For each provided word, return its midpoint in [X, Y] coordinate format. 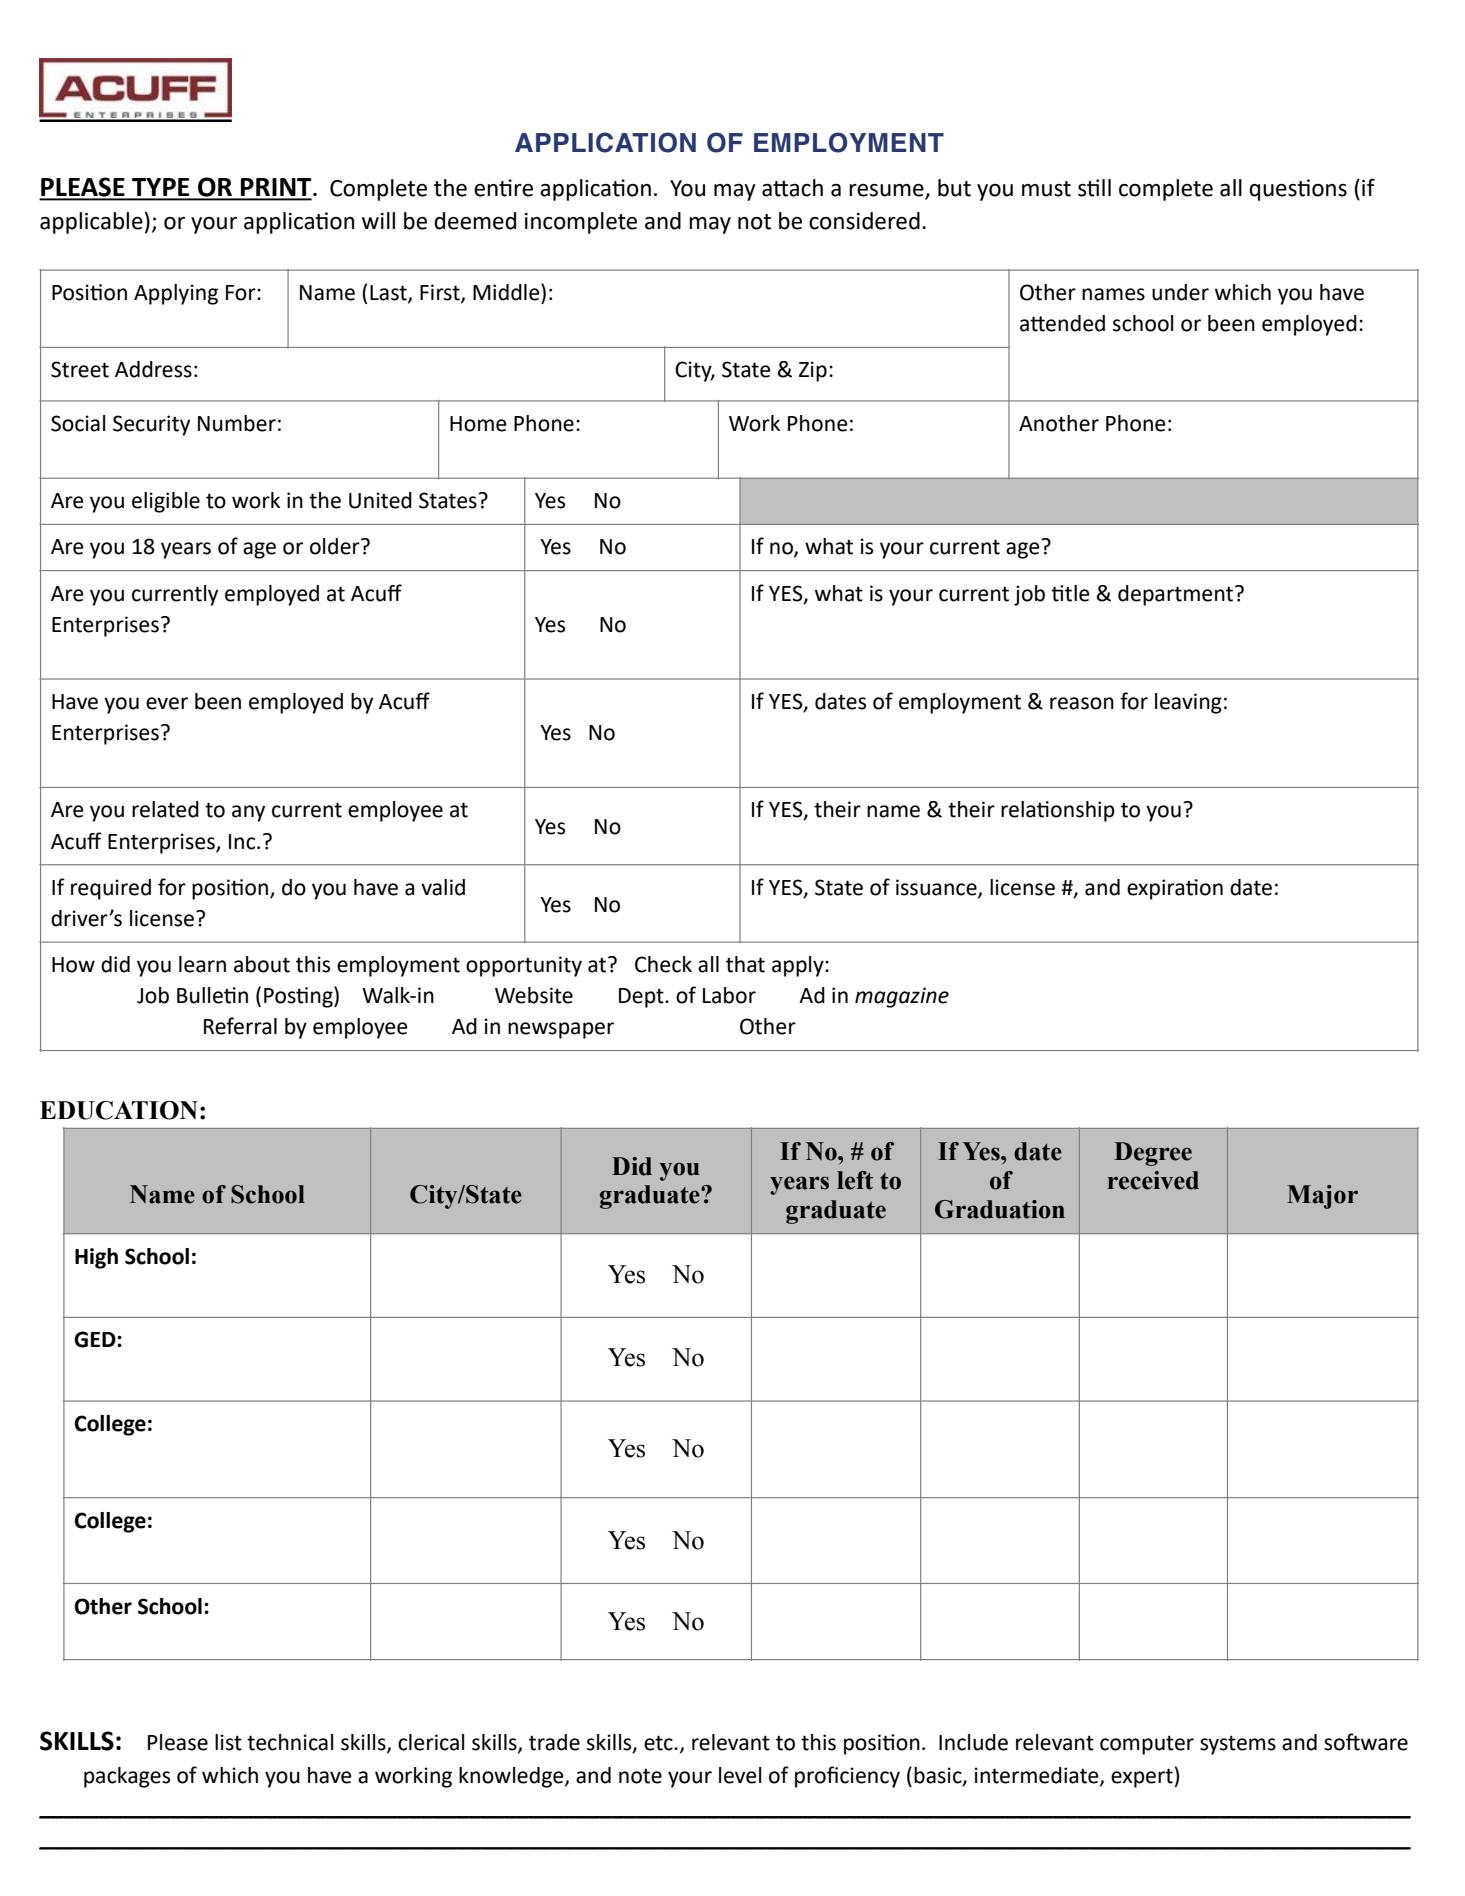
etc [659, 1743]
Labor [729, 995]
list [228, 1742]
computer [1147, 1745]
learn [202, 964]
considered [864, 221]
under [1180, 292]
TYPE [161, 188]
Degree [1153, 1154]
